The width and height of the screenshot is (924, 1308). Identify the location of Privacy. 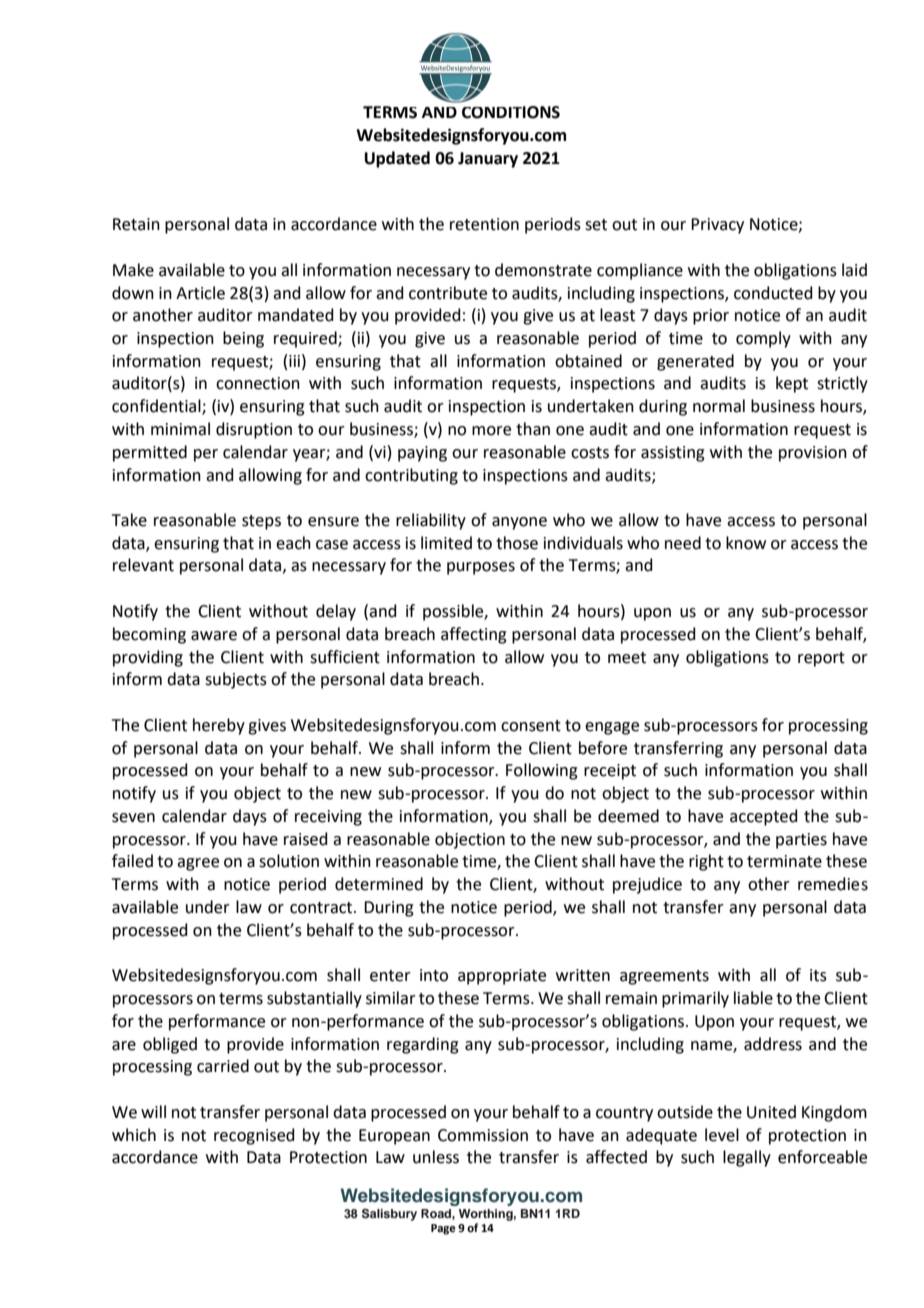
(717, 226).
